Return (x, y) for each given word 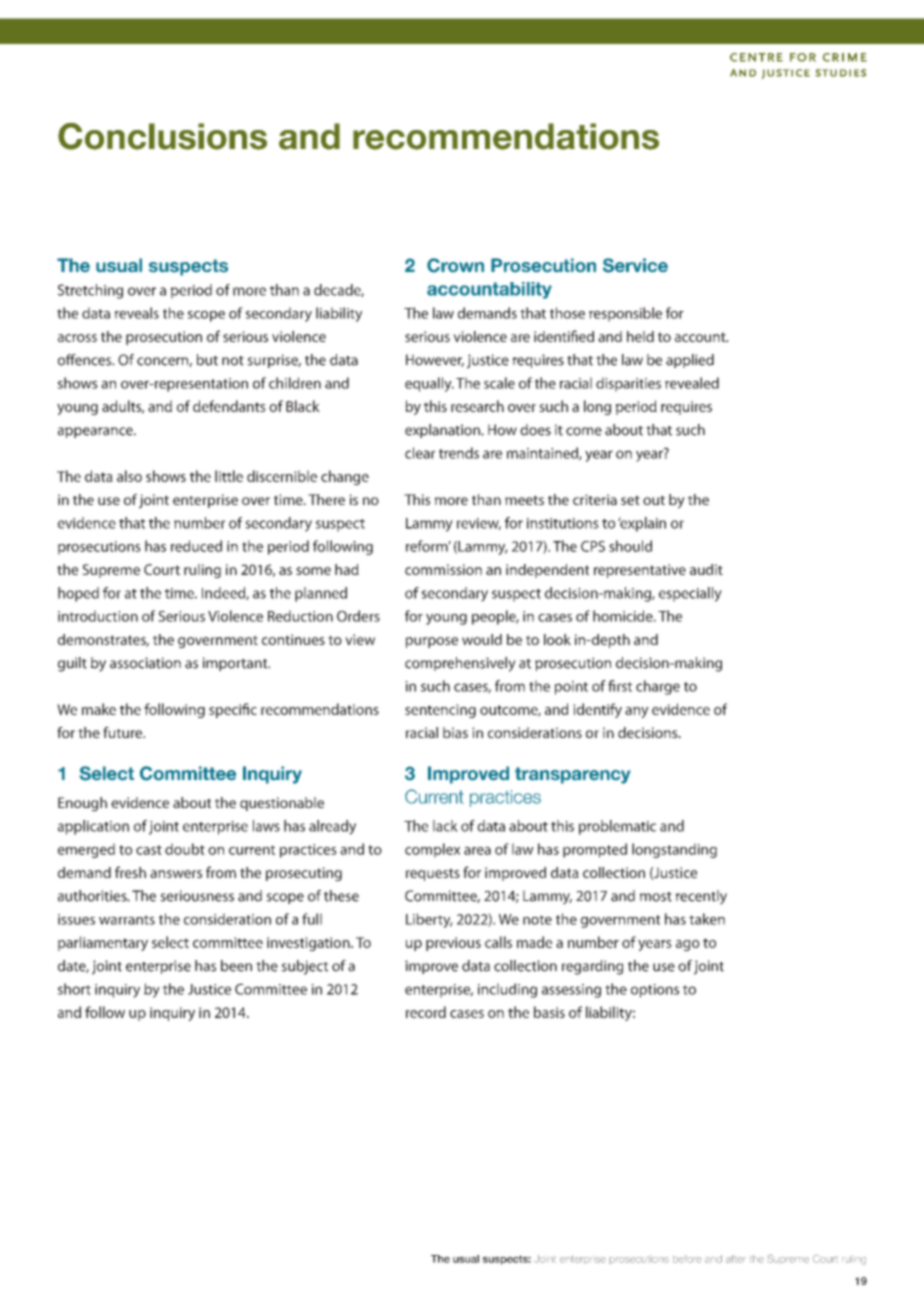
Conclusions (162, 136)
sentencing (440, 711)
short (74, 989)
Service (635, 265)
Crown (455, 265)
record (426, 1012)
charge (658, 687)
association (145, 663)
